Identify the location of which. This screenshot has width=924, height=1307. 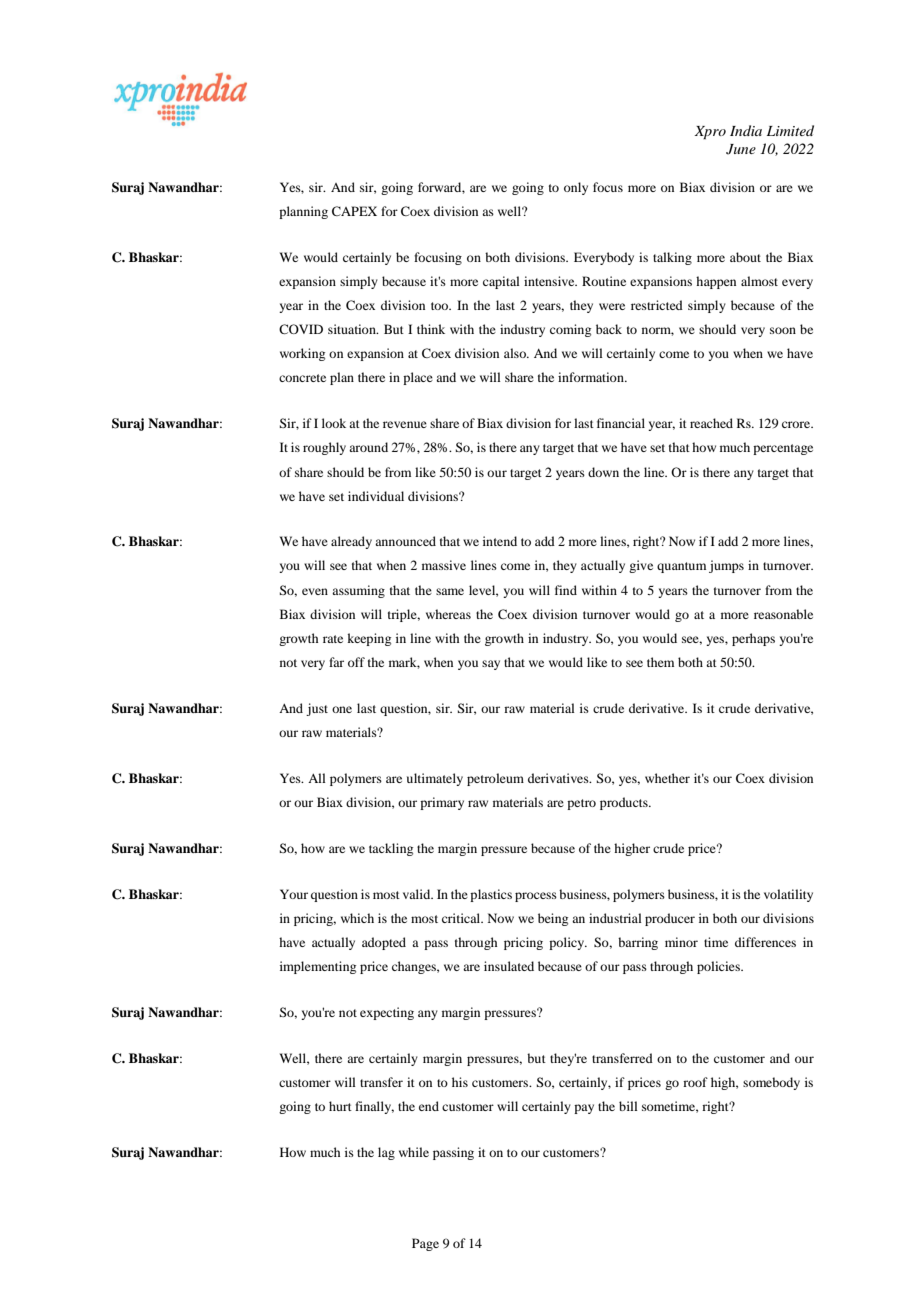
(357, 918).
